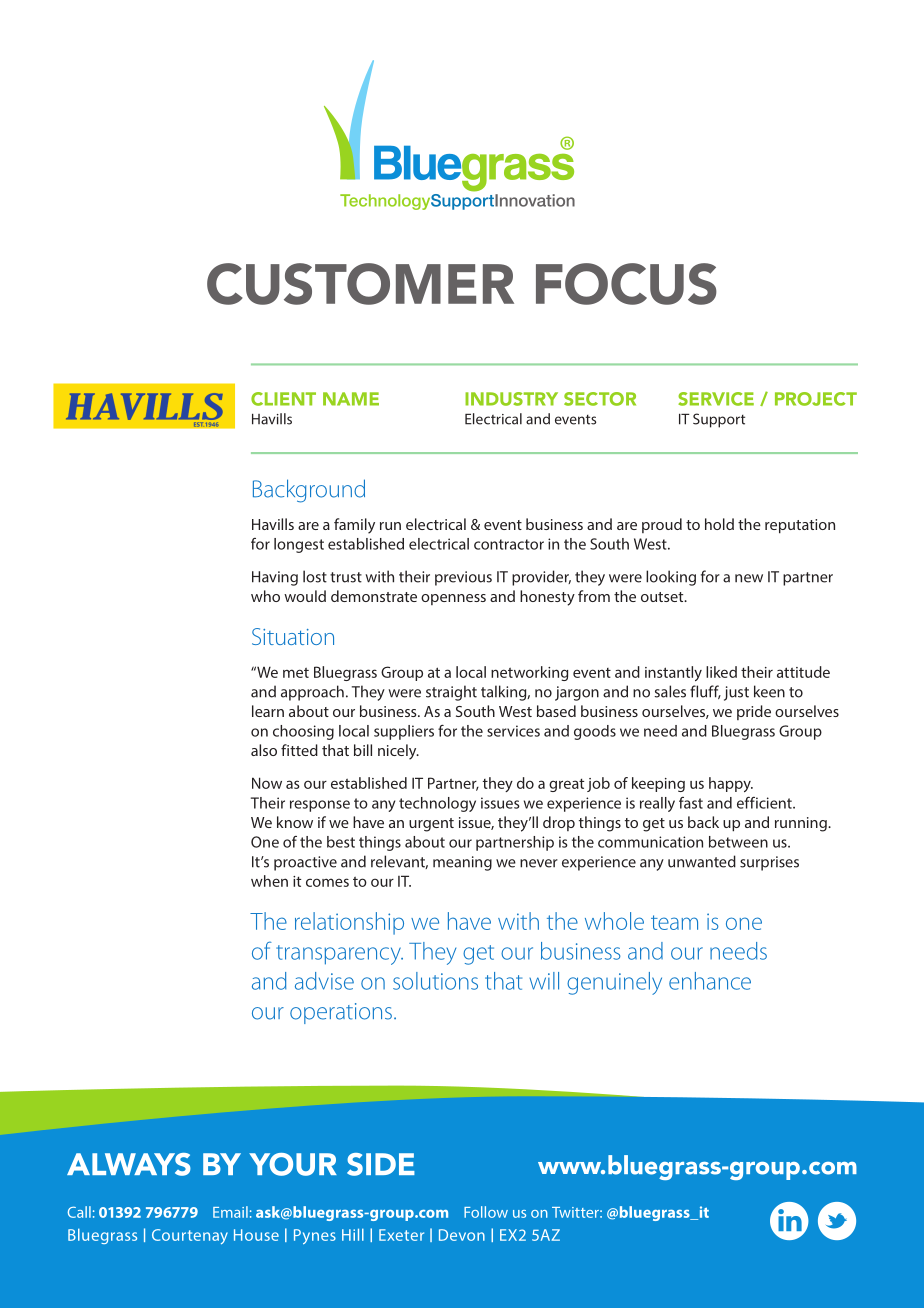 The height and width of the document is (1308, 924). I want to click on FOCUS, so click(626, 284).
